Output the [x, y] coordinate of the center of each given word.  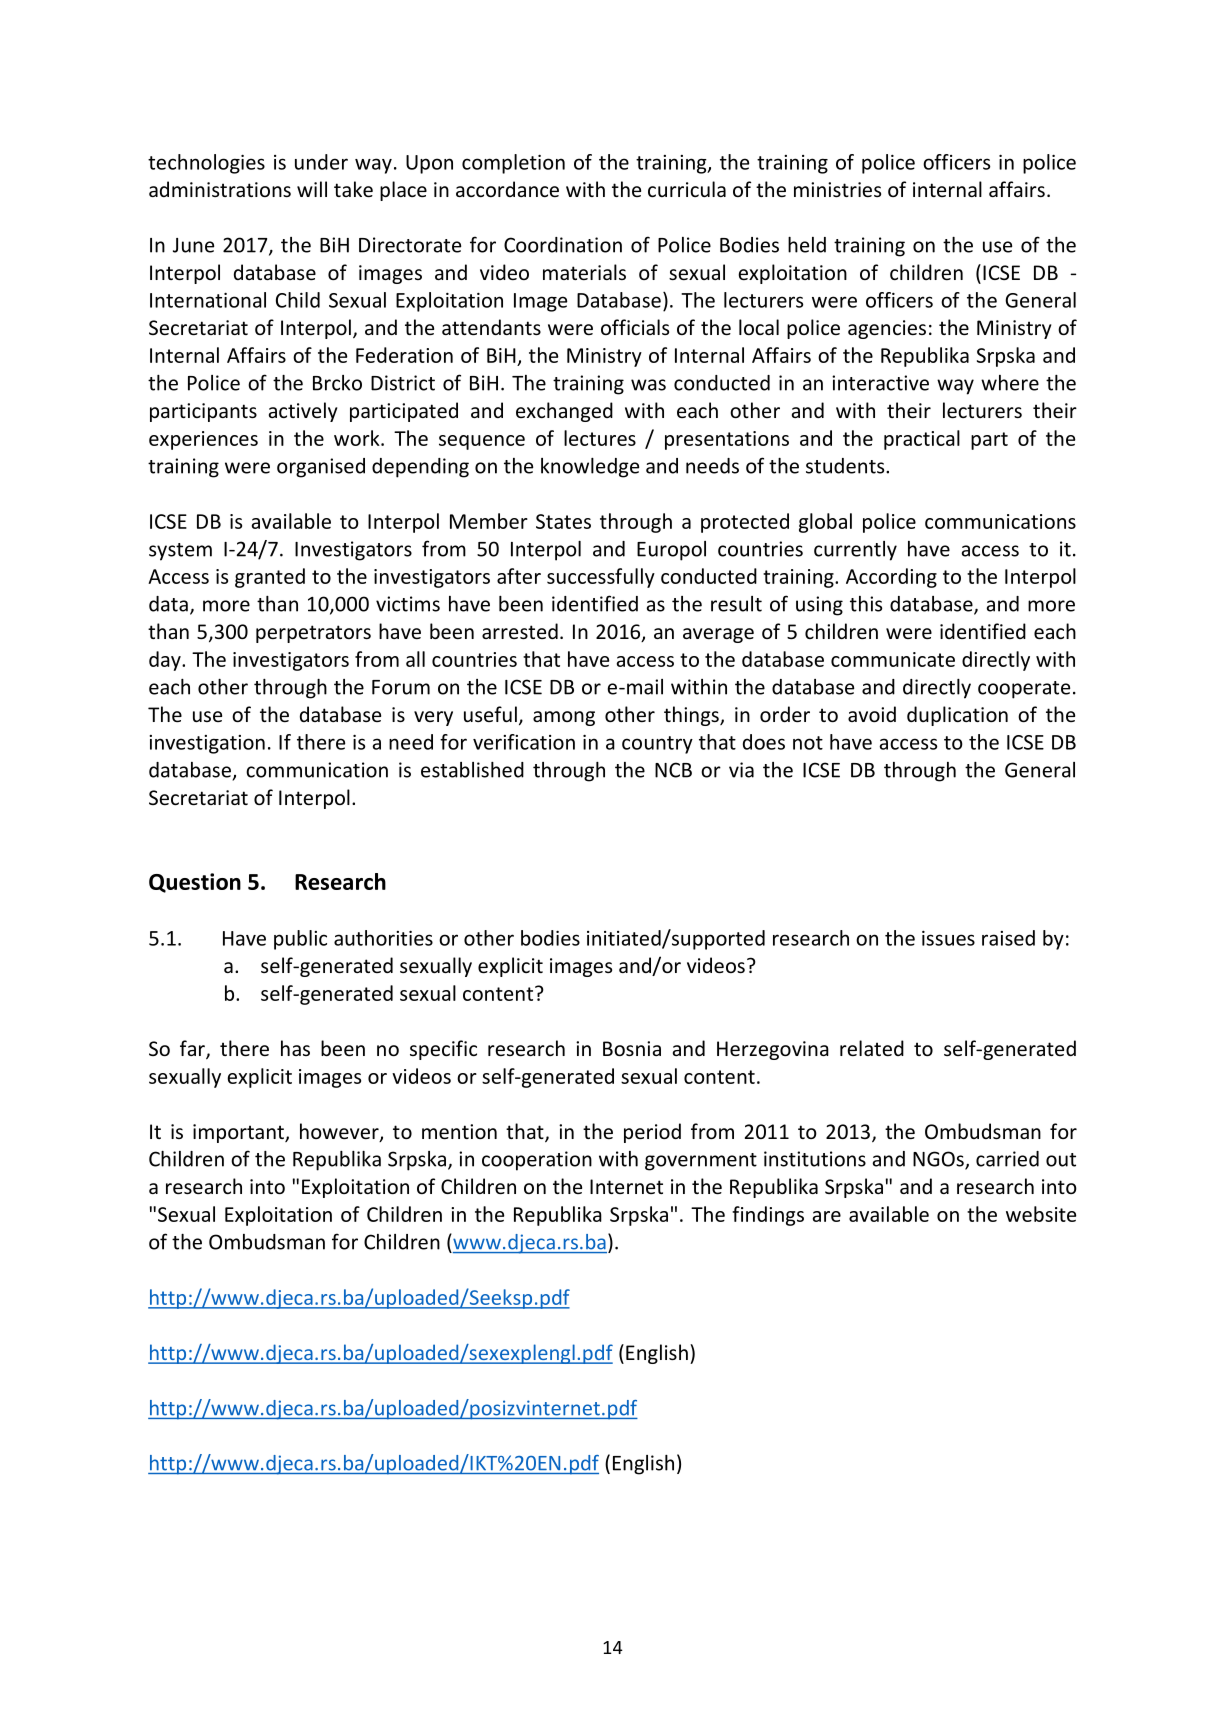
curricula [687, 189]
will [312, 189]
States [563, 521]
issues [948, 938]
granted [270, 578]
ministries [837, 189]
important [239, 1133]
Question [195, 883]
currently [855, 551]
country [657, 745]
